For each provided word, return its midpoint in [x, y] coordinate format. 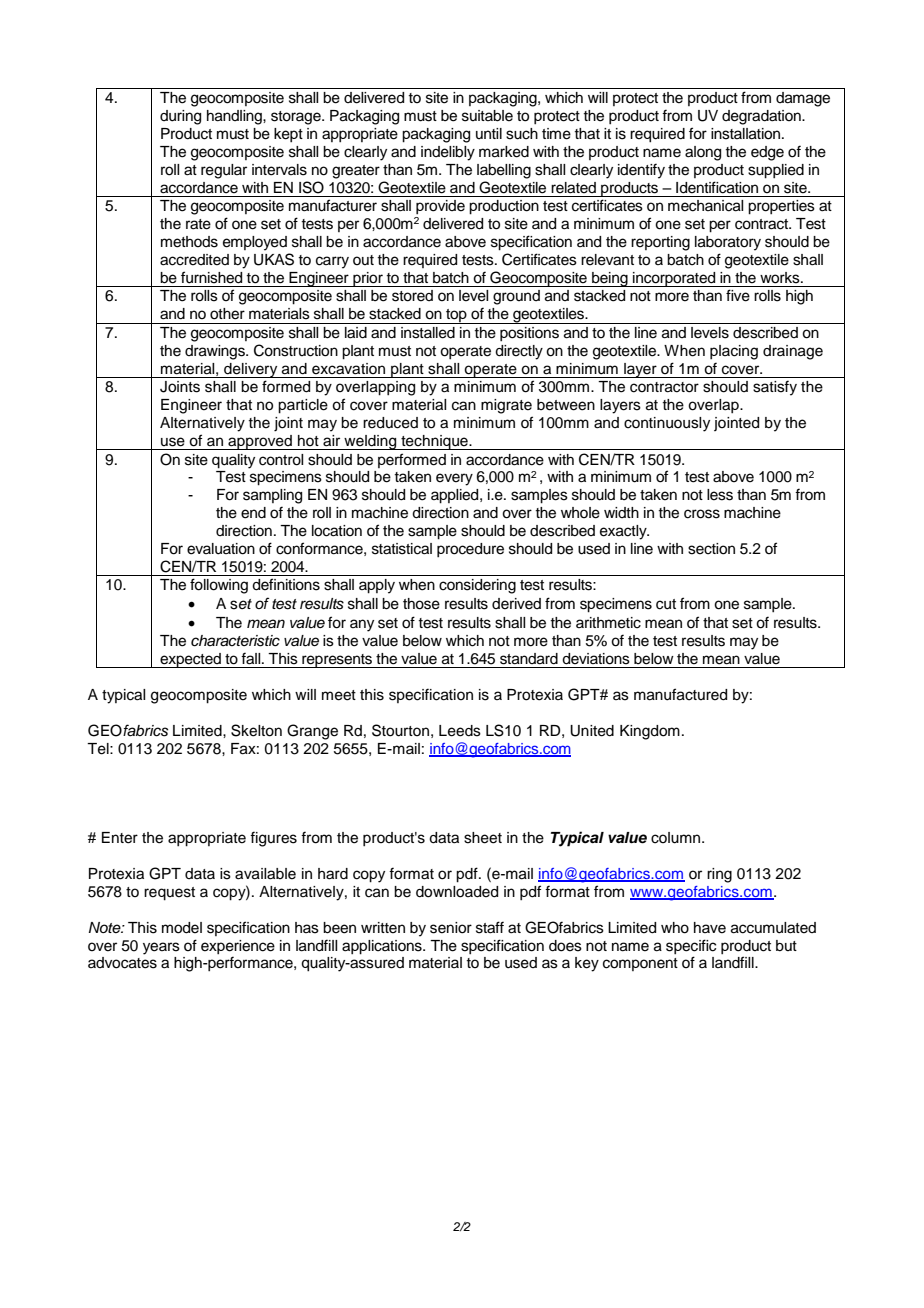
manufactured [680, 694]
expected [190, 660]
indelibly [448, 153]
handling [235, 117]
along [703, 153]
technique [434, 442]
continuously [667, 424]
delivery [251, 370]
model [182, 928]
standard [529, 659]
